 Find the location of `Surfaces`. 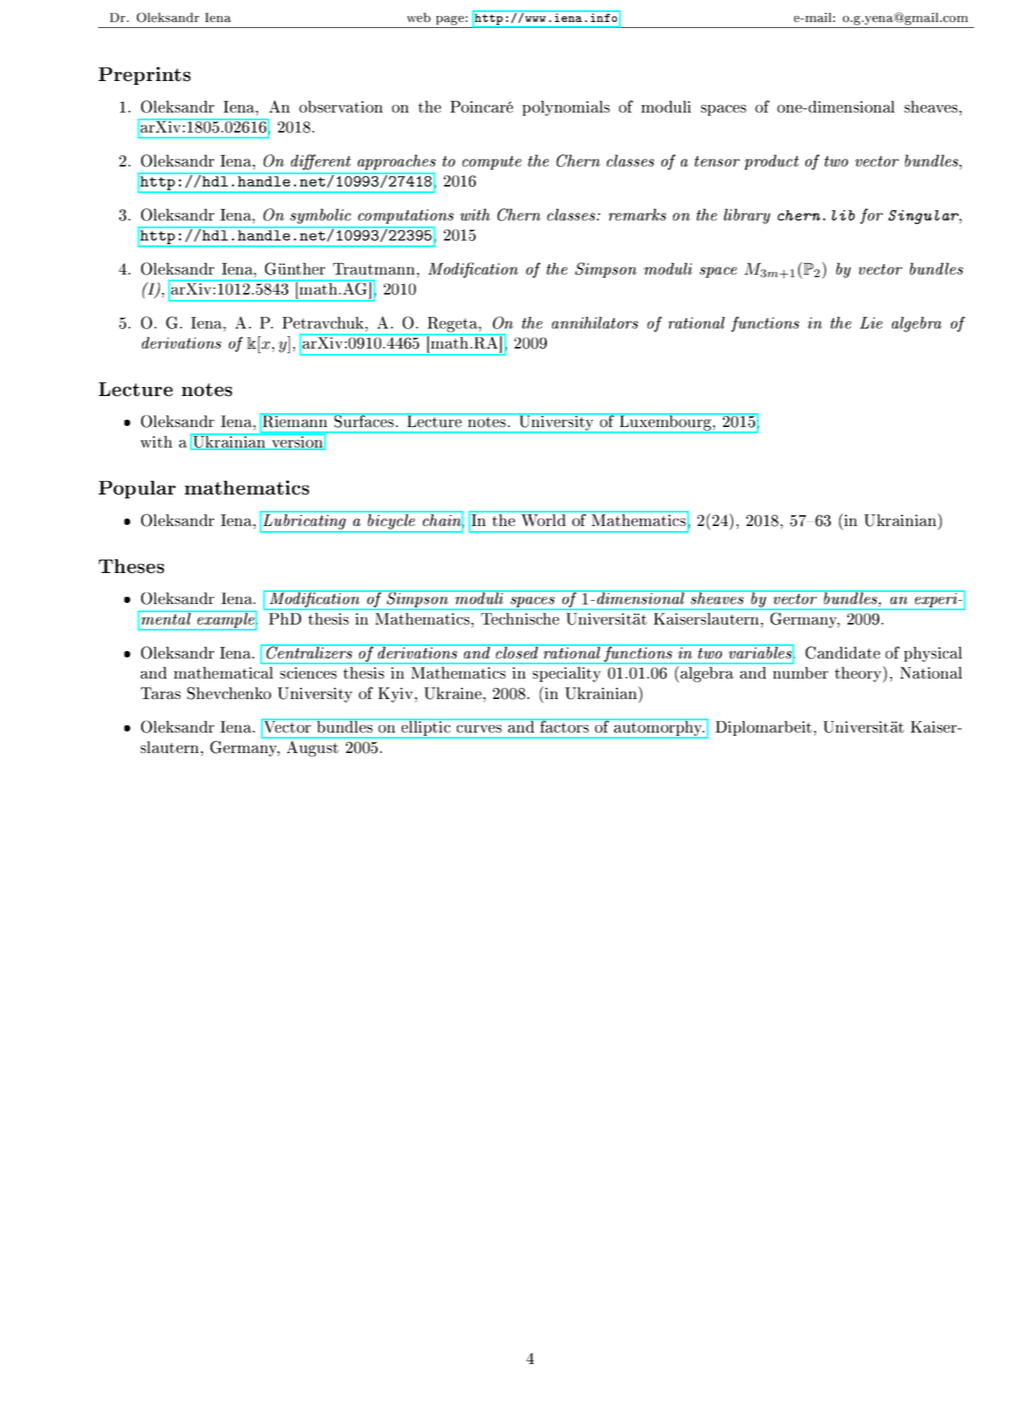

Surfaces is located at coordinates (364, 420).
